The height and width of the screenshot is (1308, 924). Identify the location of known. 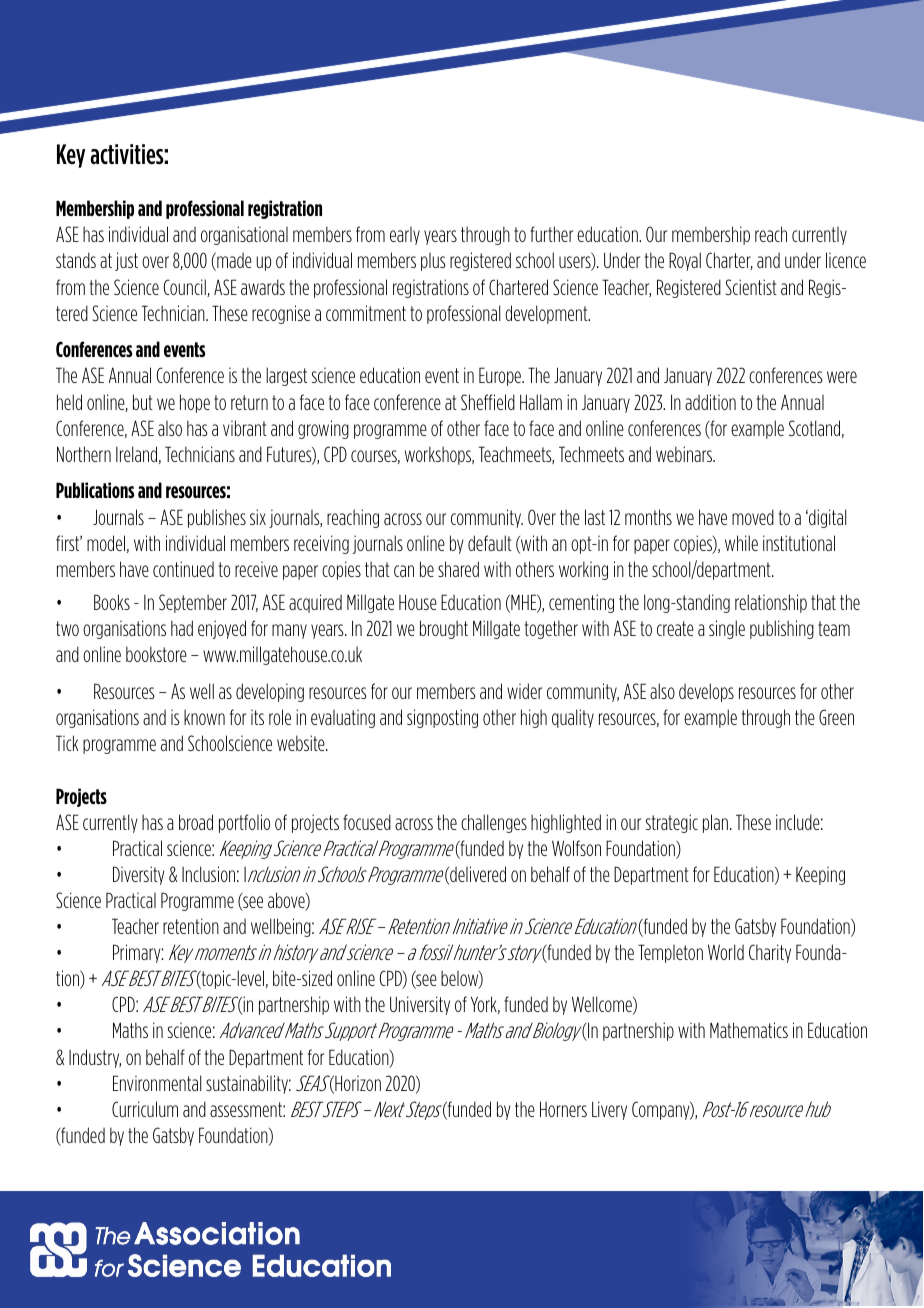
(204, 717).
